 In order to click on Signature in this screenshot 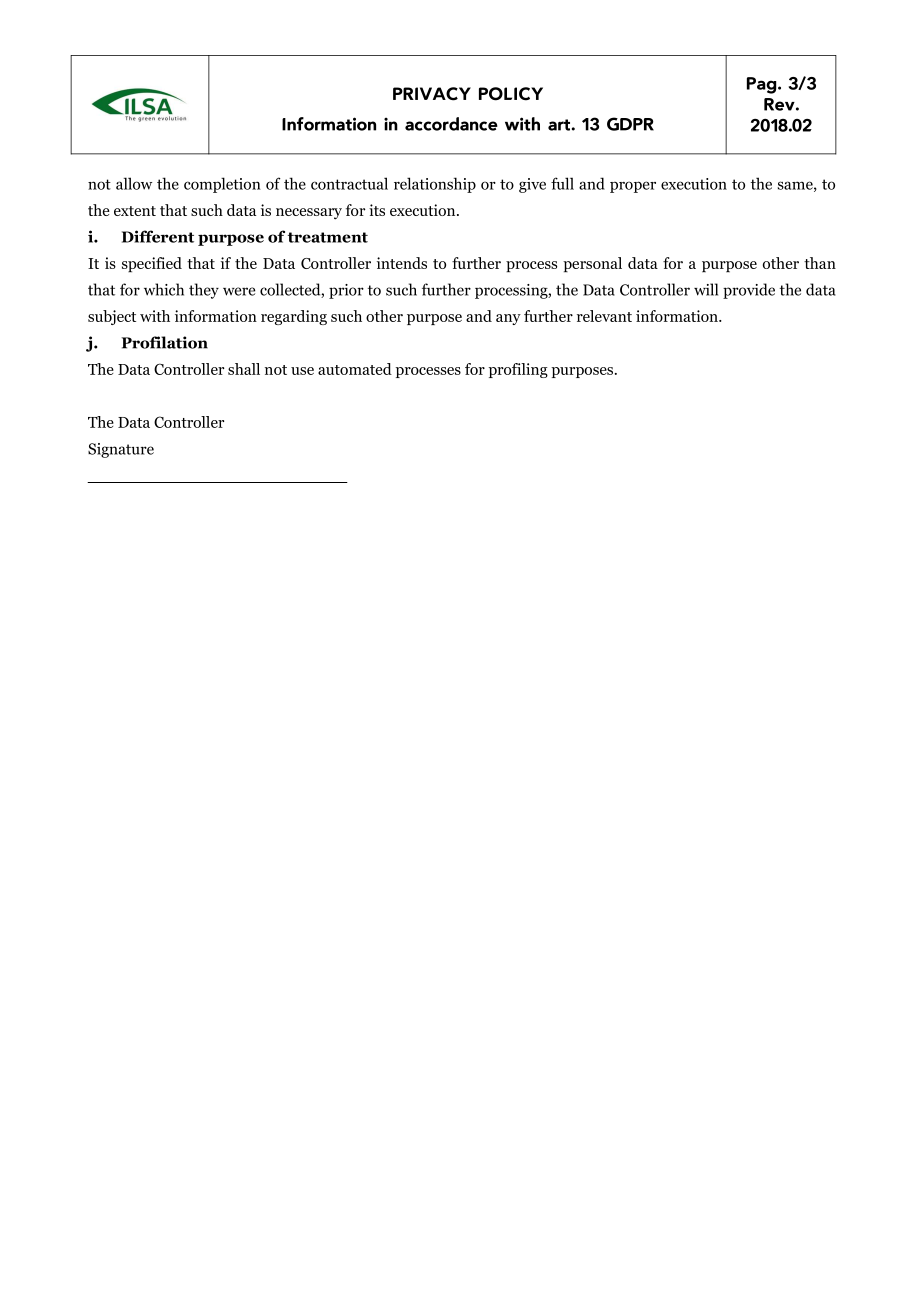, I will do `click(121, 450)`.
